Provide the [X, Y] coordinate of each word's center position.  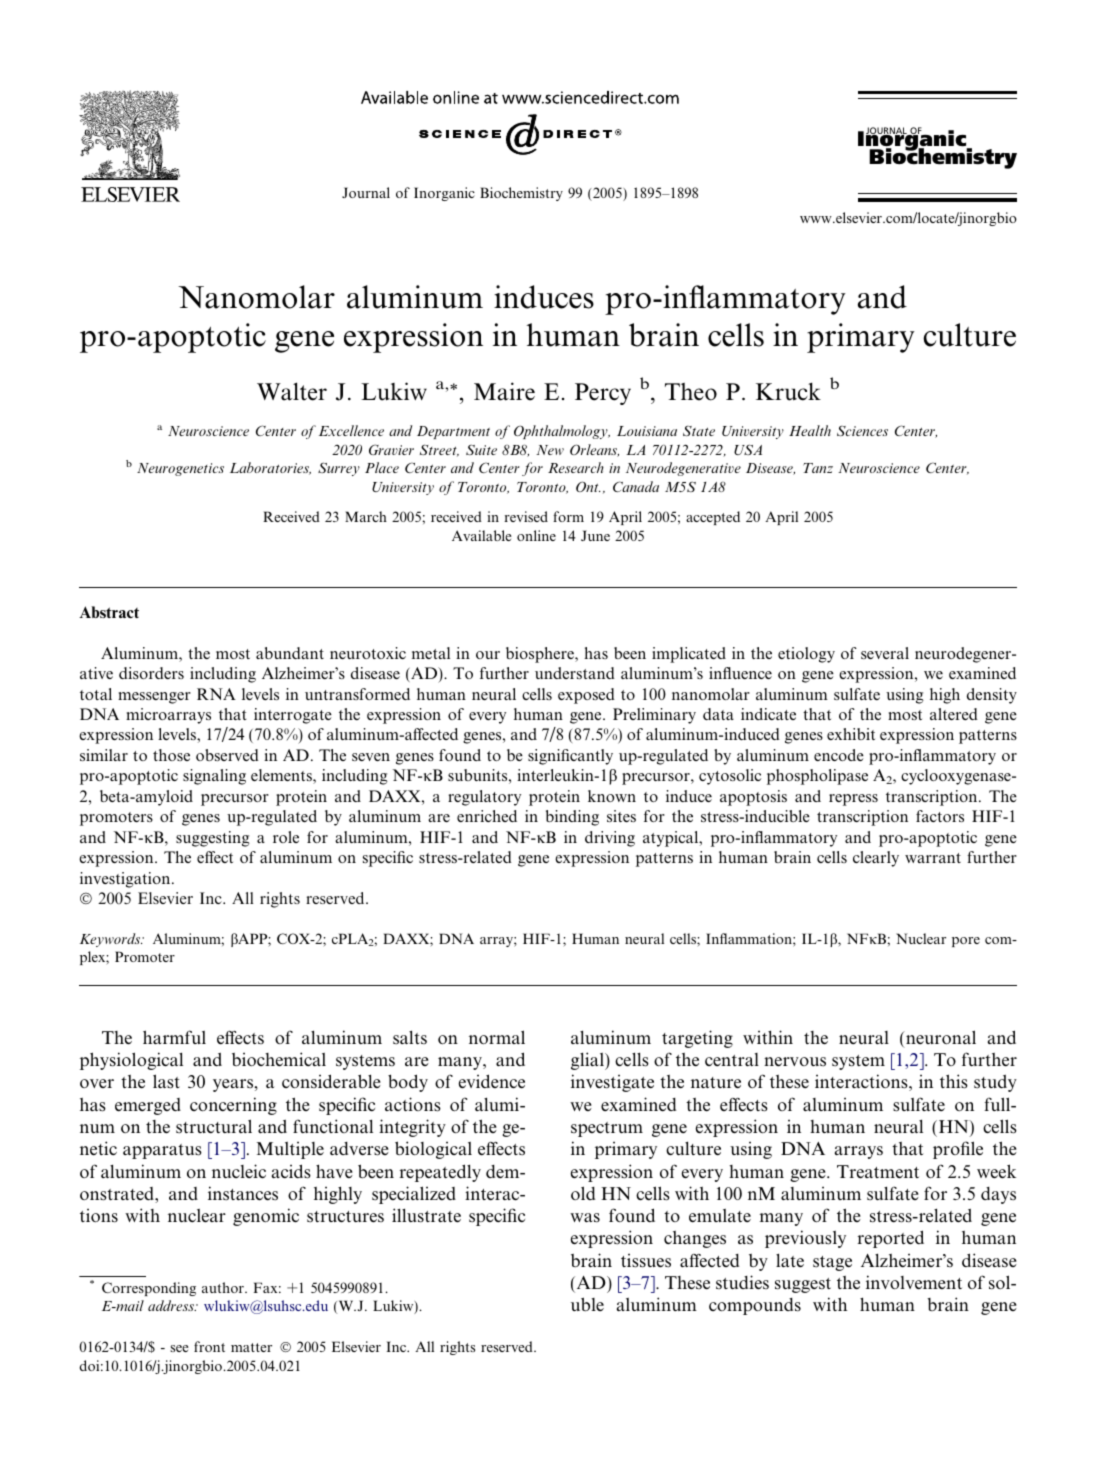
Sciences [862, 431]
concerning [233, 1106]
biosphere [541, 655]
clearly [876, 859]
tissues [646, 1261]
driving [610, 839]
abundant [290, 653]
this [954, 1081]
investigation [126, 880]
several [885, 653]
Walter [292, 391]
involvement [914, 1282]
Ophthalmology [562, 432]
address [172, 1305]
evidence [492, 1081]
